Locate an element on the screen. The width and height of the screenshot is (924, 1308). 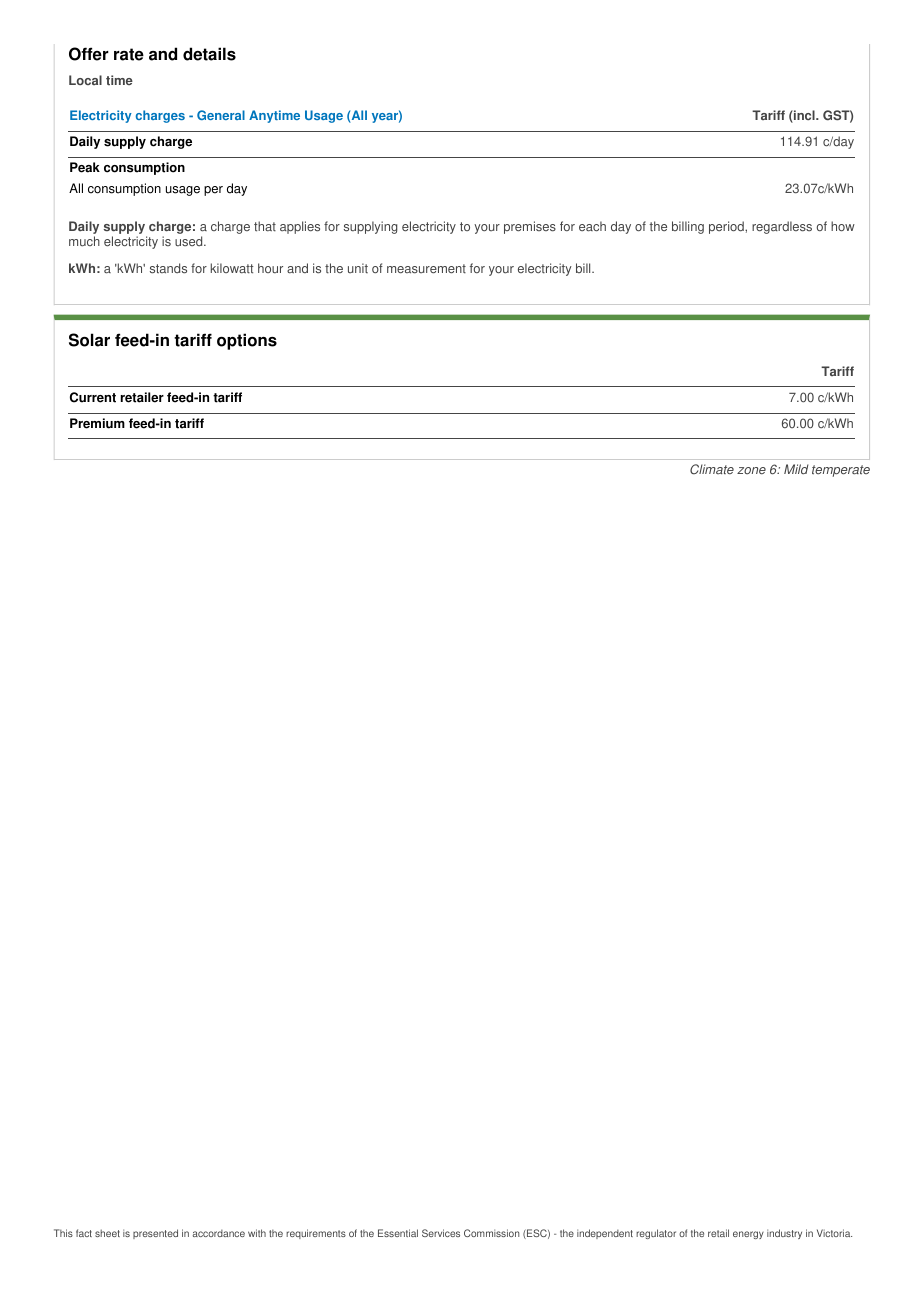
Services is located at coordinates (441, 1233).
